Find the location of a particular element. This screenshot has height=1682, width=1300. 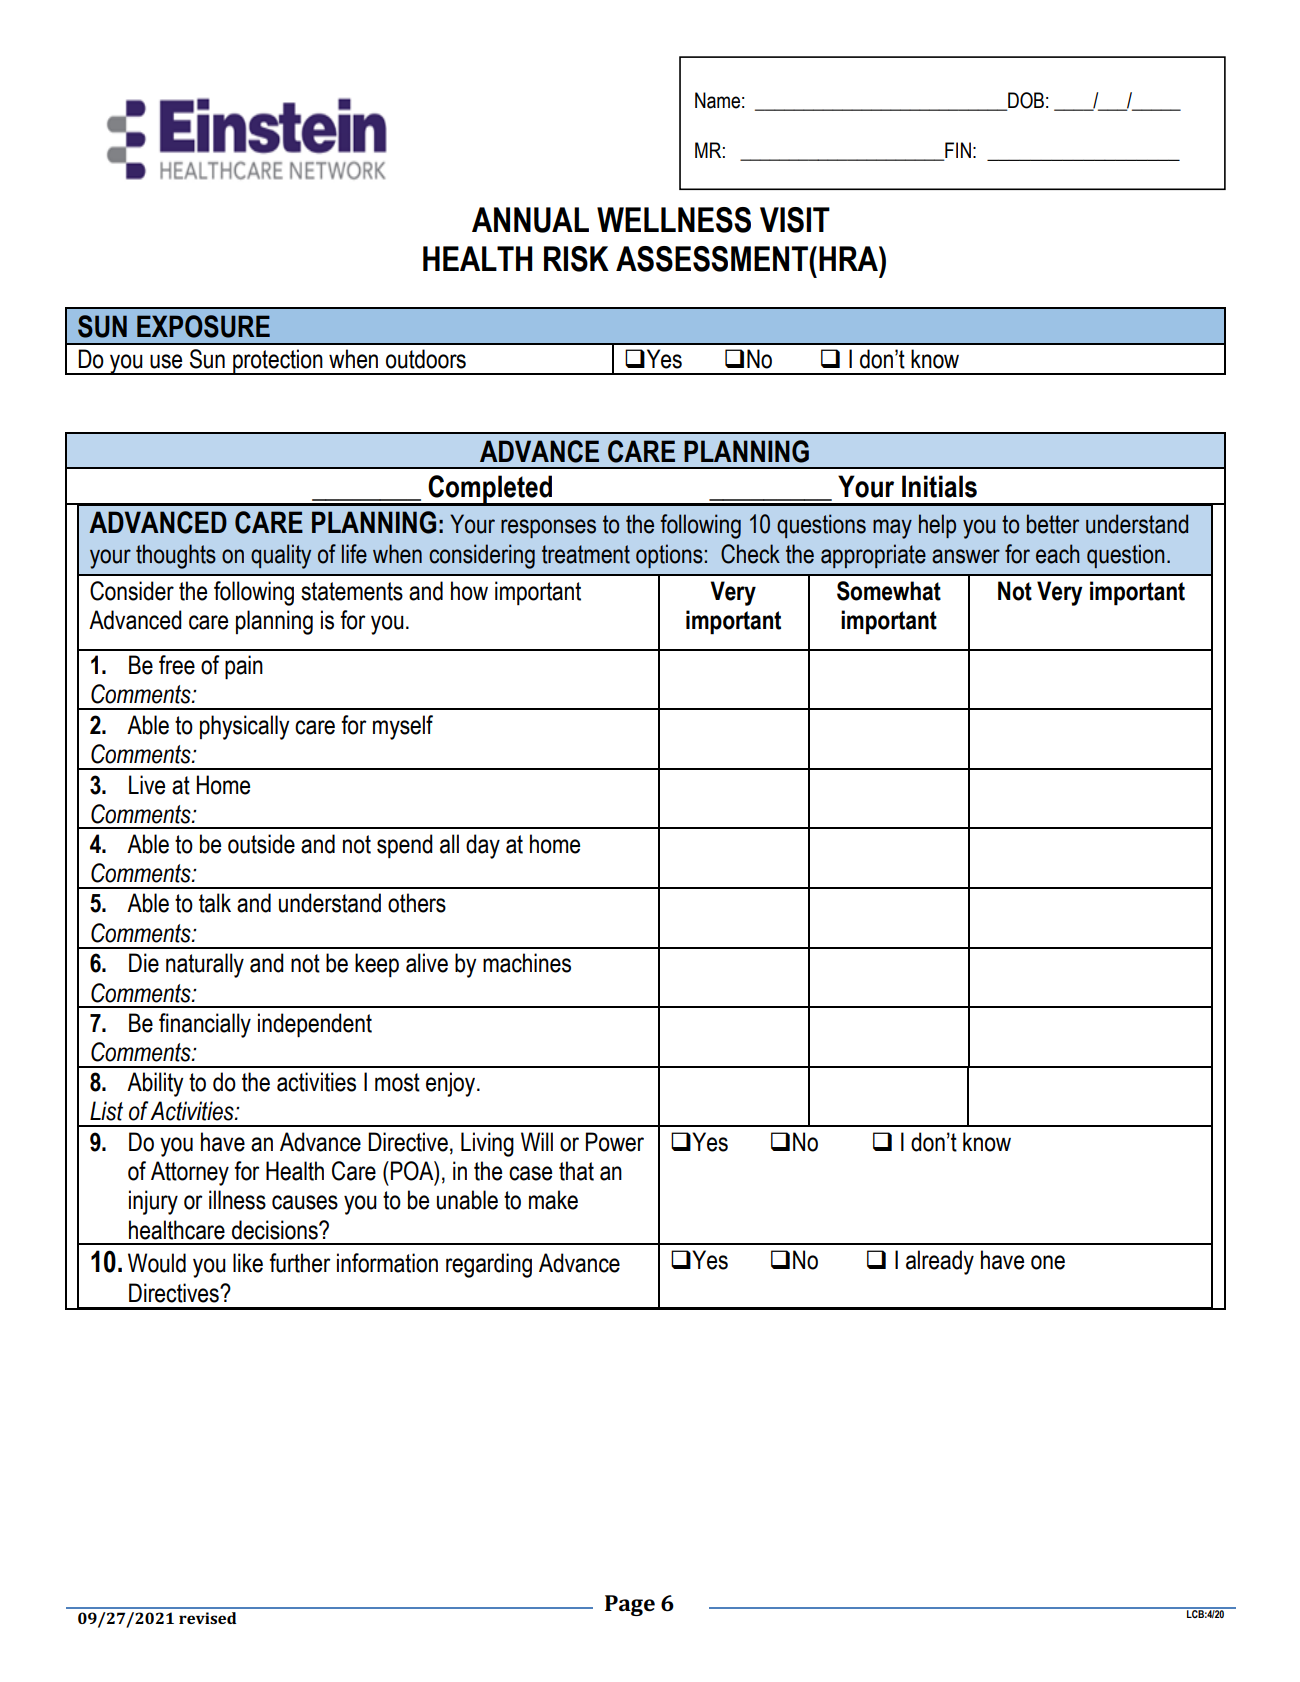

thoughts is located at coordinates (176, 556).
